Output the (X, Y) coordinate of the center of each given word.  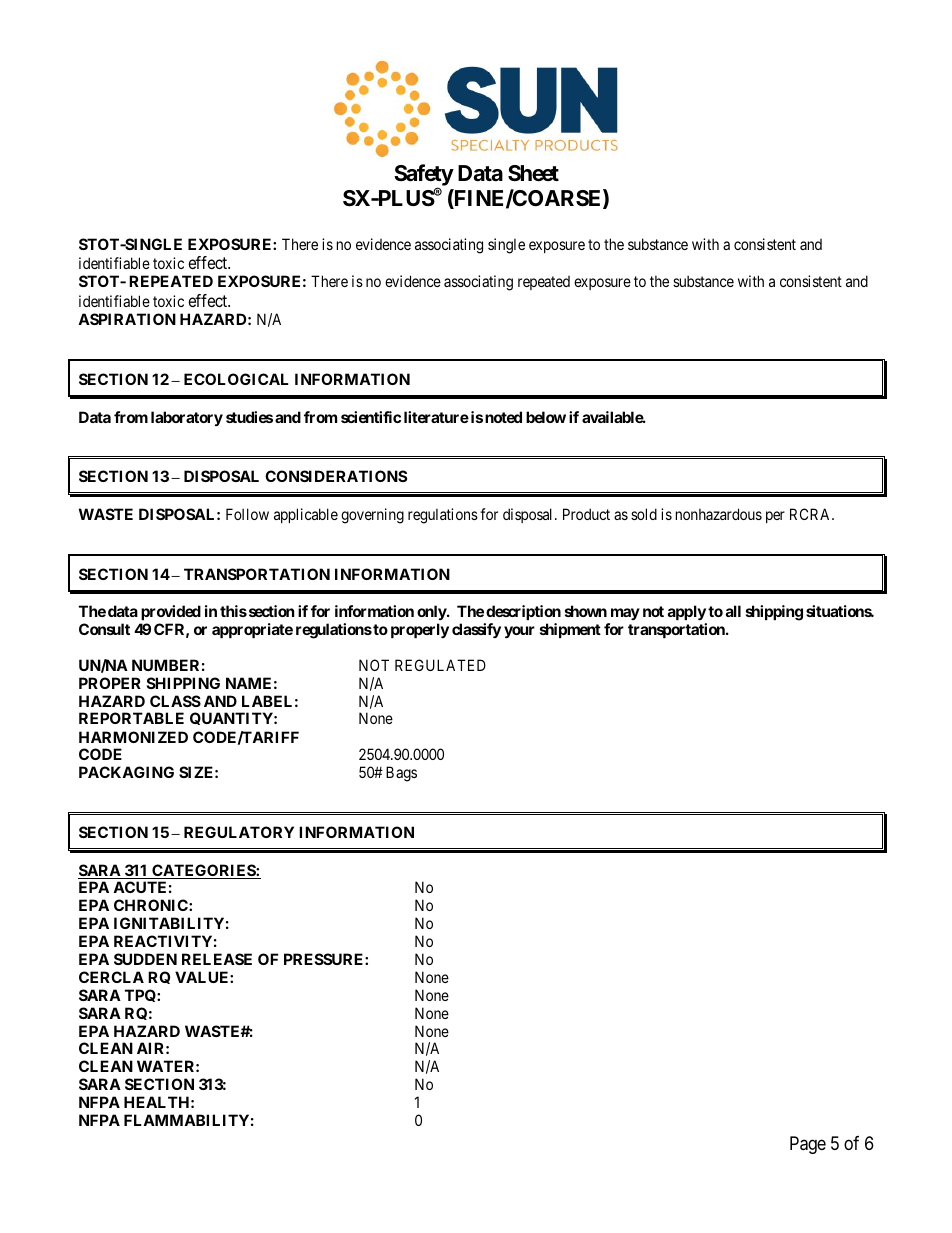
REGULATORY (239, 832)
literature (436, 417)
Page (808, 1145)
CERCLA (111, 977)
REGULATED (440, 665)
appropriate (252, 630)
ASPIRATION (127, 319)
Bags (401, 774)
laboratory (187, 418)
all (733, 611)
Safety (424, 176)
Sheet (533, 173)
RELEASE (217, 959)
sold (644, 514)
